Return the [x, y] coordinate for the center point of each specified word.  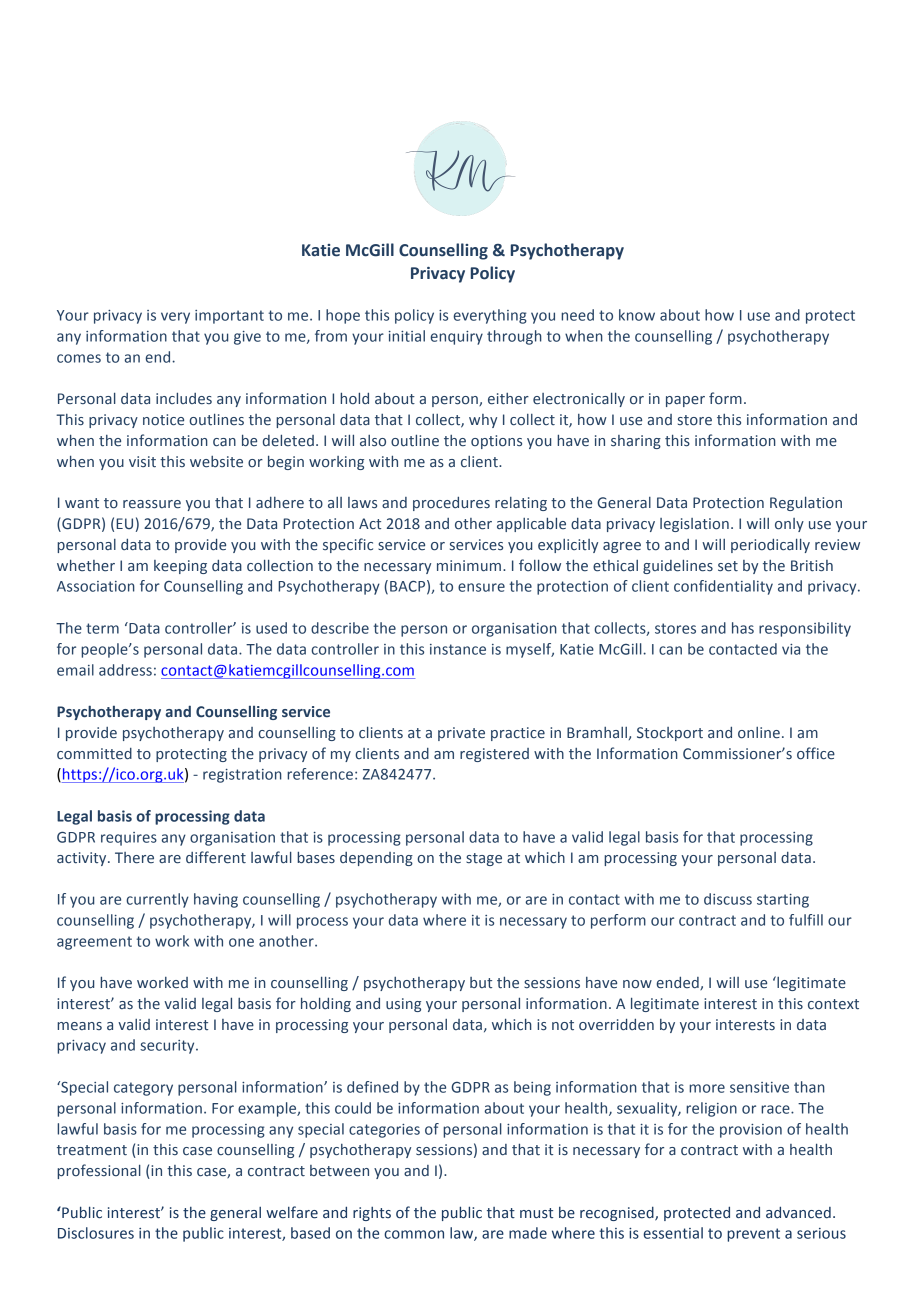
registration [242, 776]
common [414, 1234]
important [229, 317]
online [759, 733]
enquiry [456, 338]
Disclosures [96, 1233]
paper [685, 401]
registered [494, 755]
